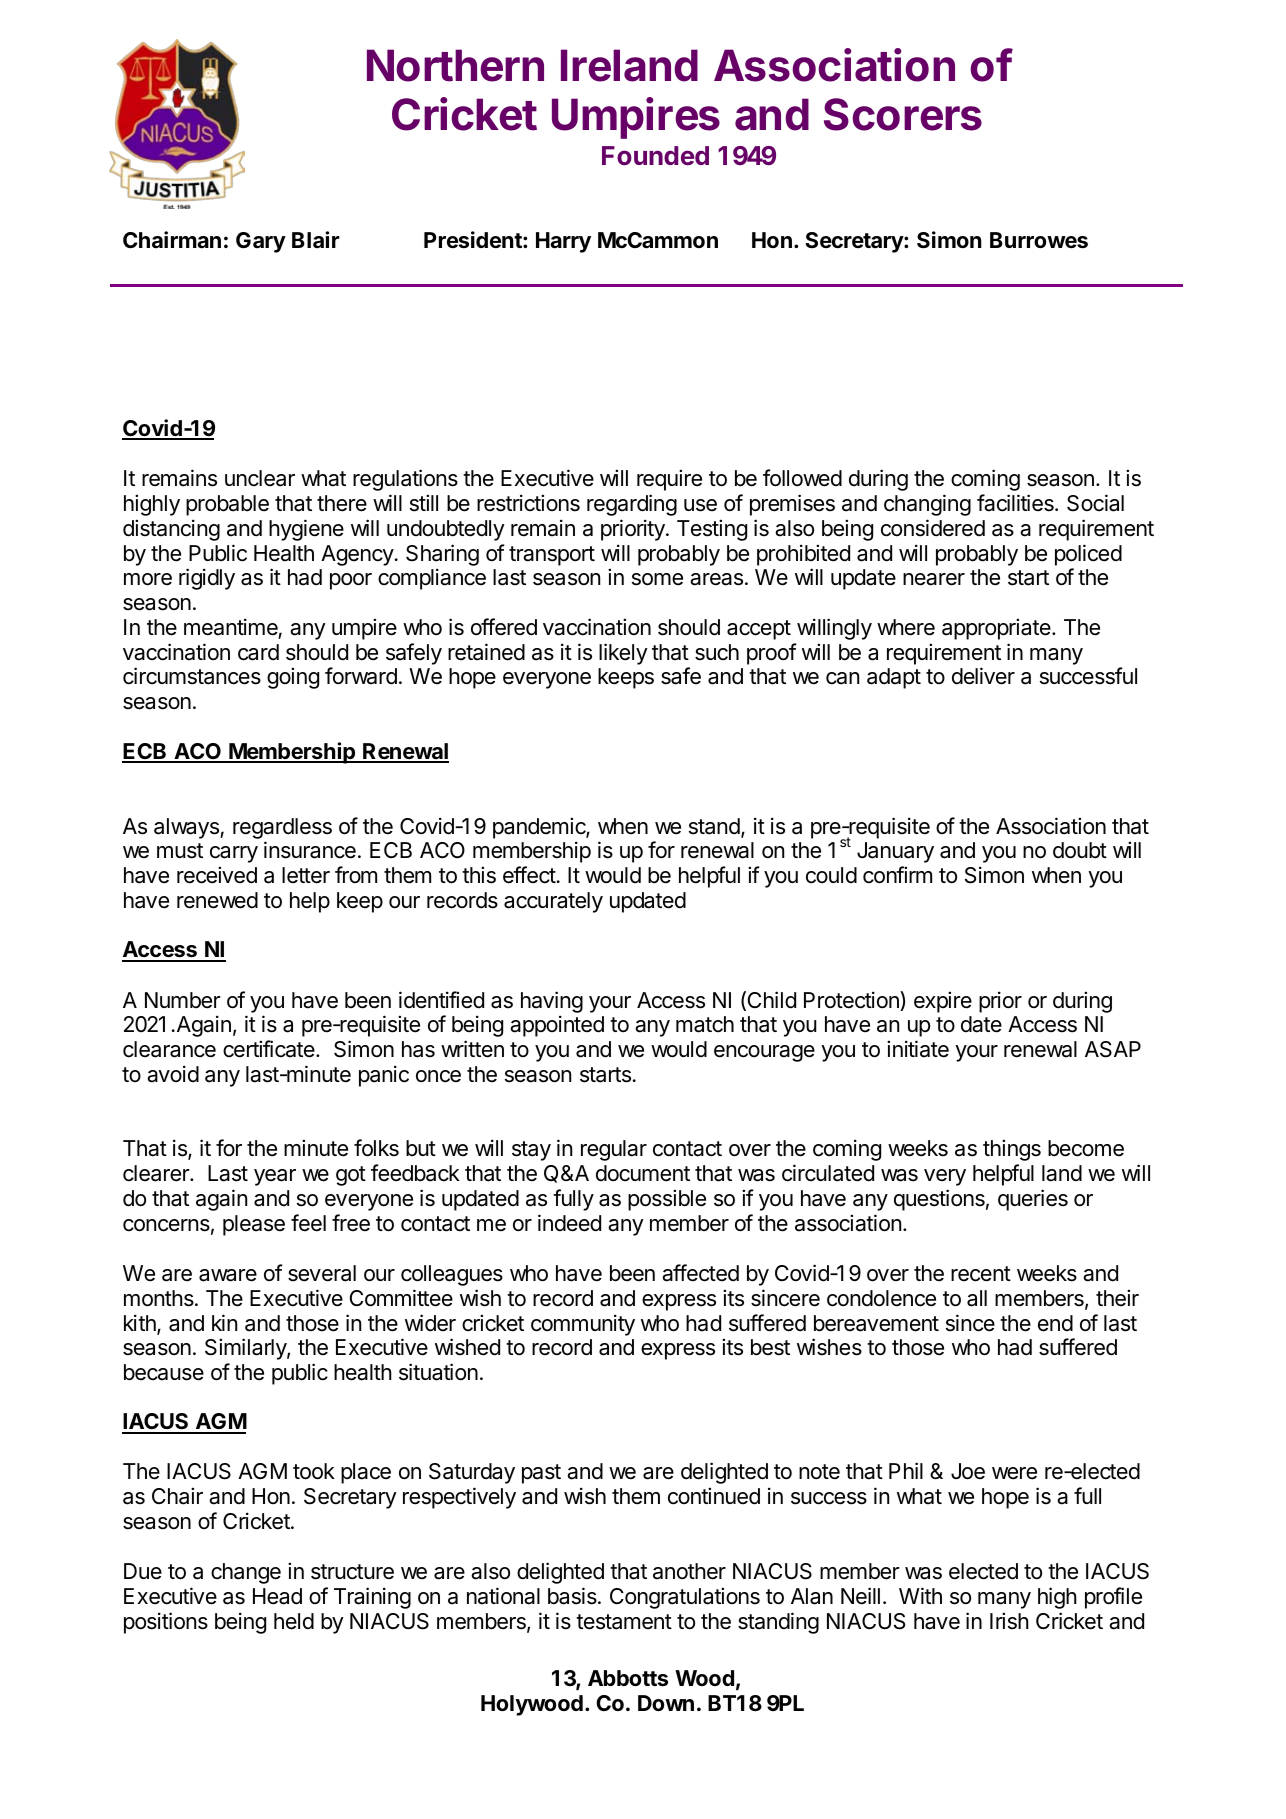  What do you see at coordinates (260, 478) in the screenshot?
I see `unclear` at bounding box center [260, 478].
